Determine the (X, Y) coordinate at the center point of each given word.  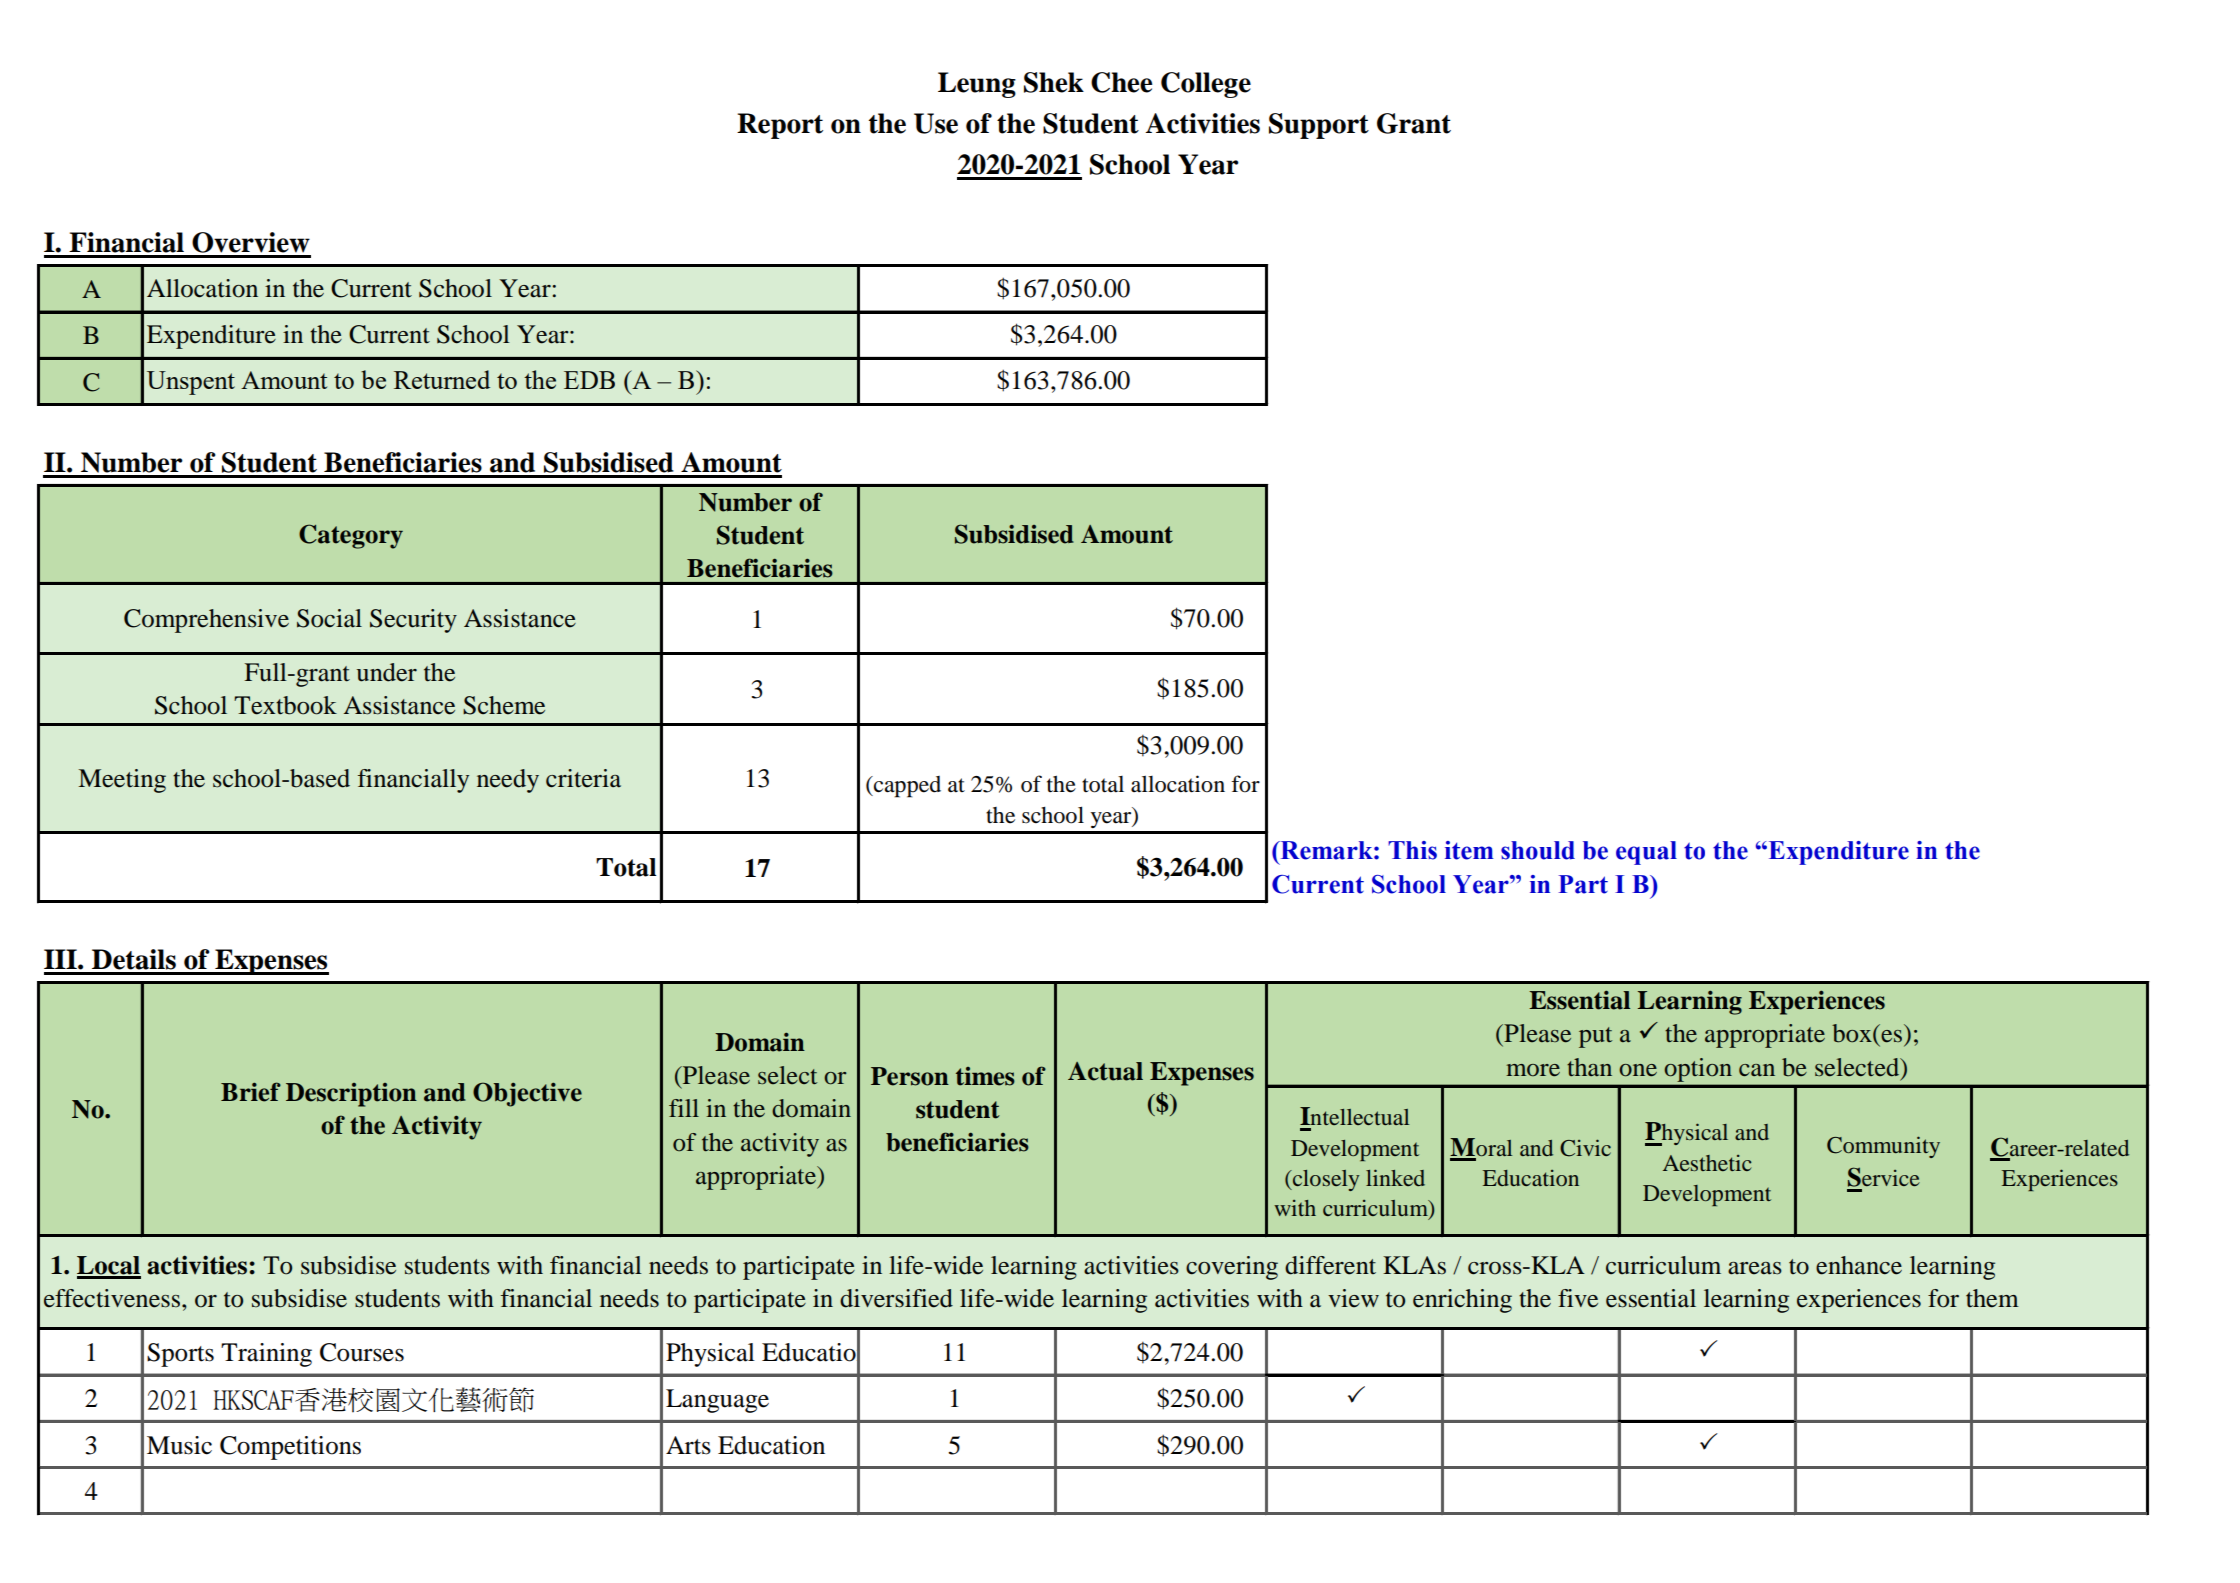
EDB (589, 380)
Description (351, 1095)
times (985, 1076)
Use (936, 123)
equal (1646, 853)
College (1206, 85)
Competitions (290, 1448)
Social (329, 618)
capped (906, 787)
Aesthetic (1707, 1163)
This (1412, 850)
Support (1319, 126)
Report (780, 126)
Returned (442, 379)
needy (508, 781)
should (1538, 850)
